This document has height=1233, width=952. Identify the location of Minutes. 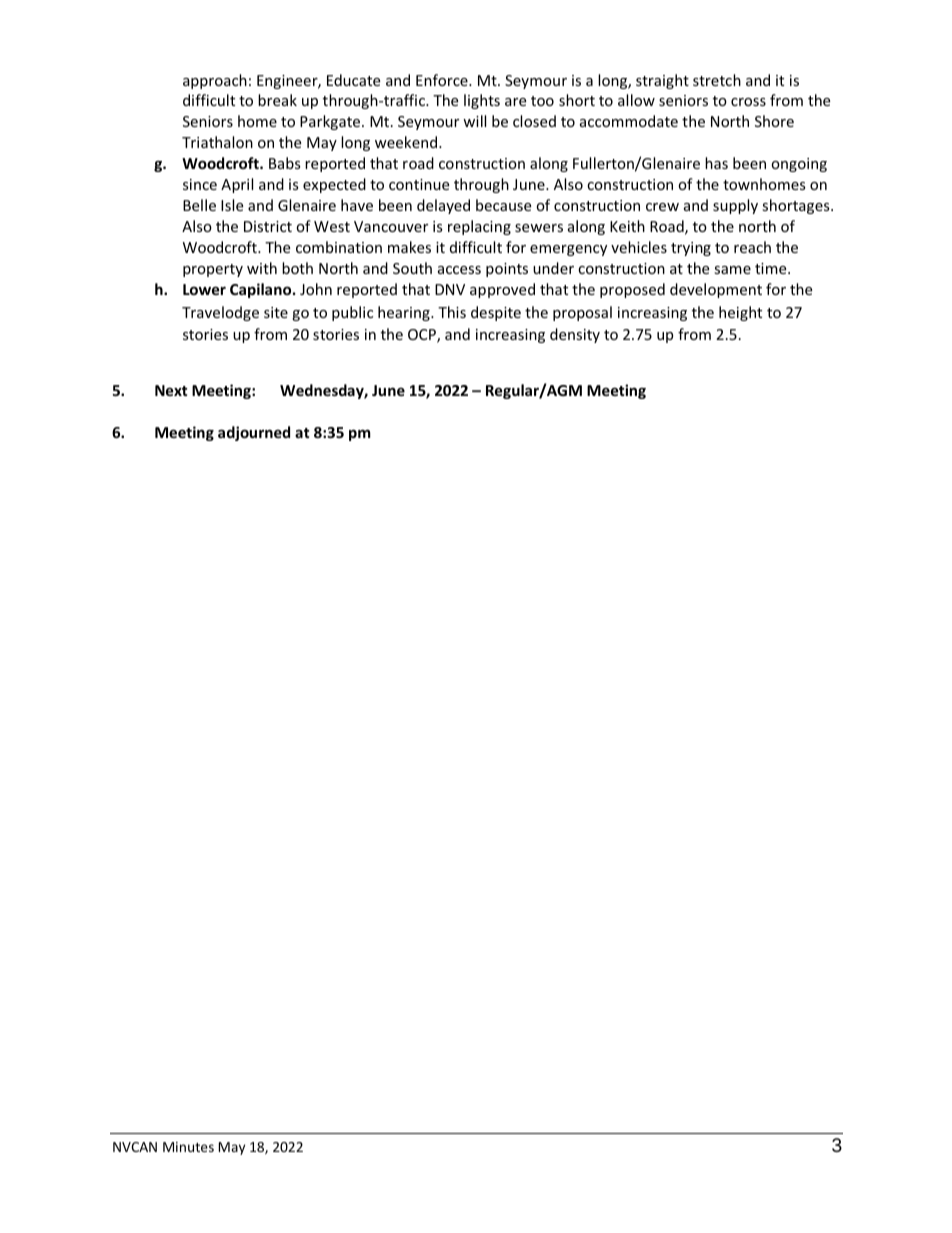
(188, 1147).
